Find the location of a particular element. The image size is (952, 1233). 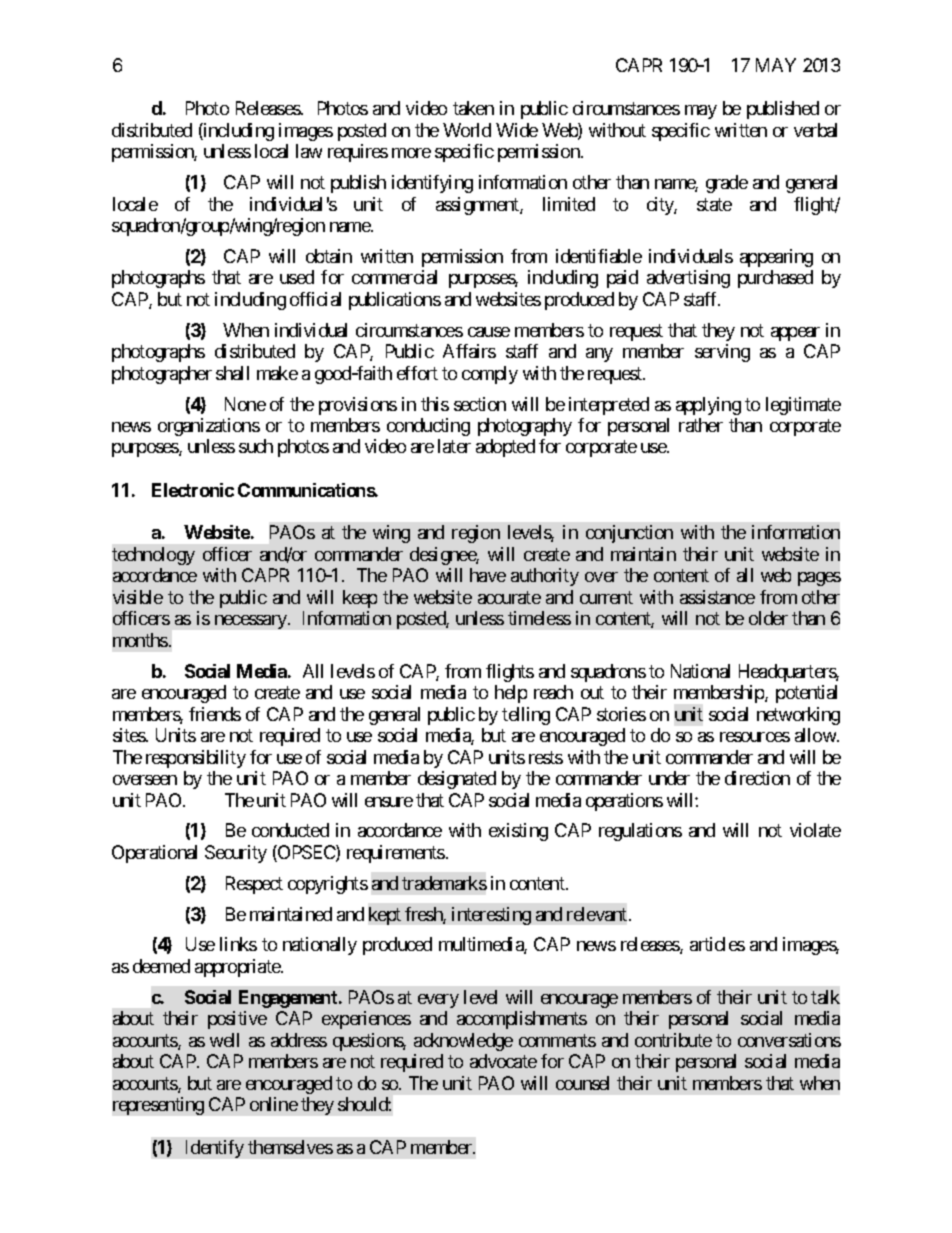

serving is located at coordinates (722, 353).
